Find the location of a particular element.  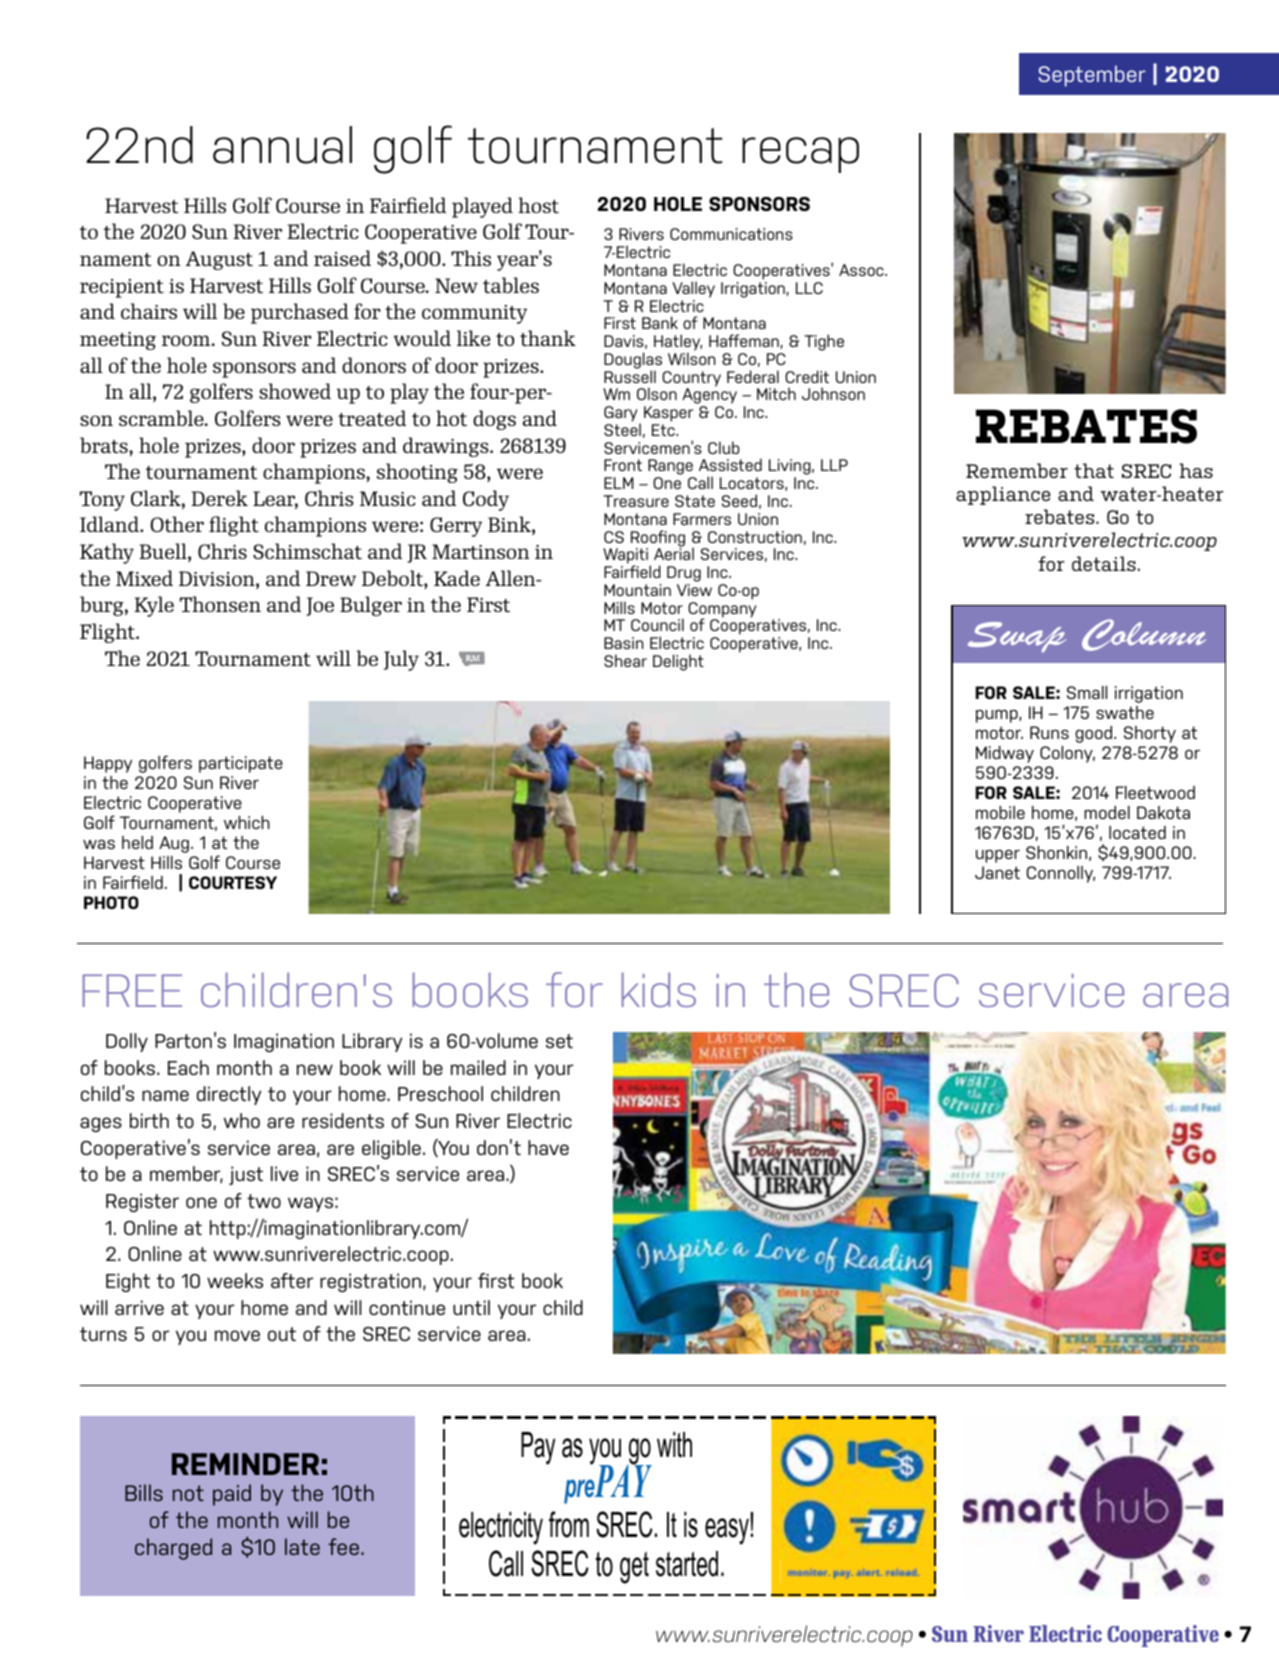

which is located at coordinates (247, 822).
